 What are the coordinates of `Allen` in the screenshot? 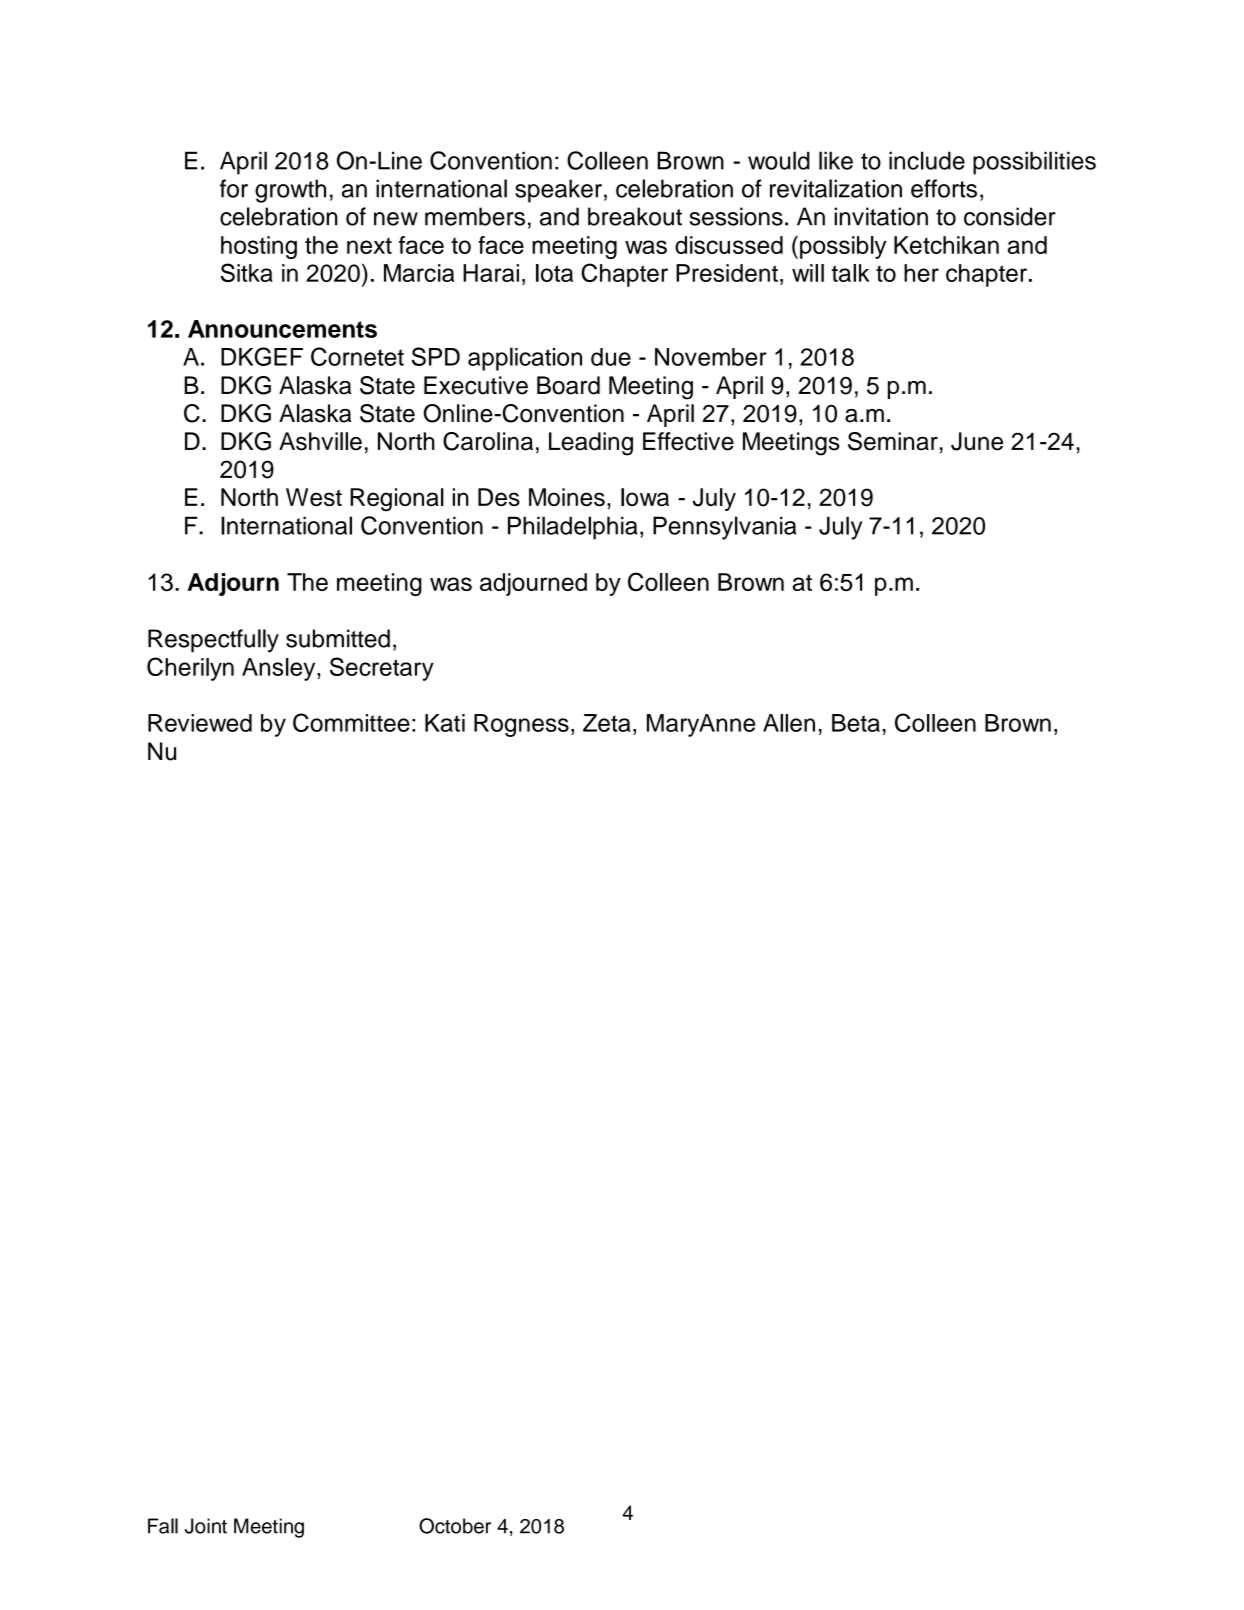 It's located at (789, 723).
